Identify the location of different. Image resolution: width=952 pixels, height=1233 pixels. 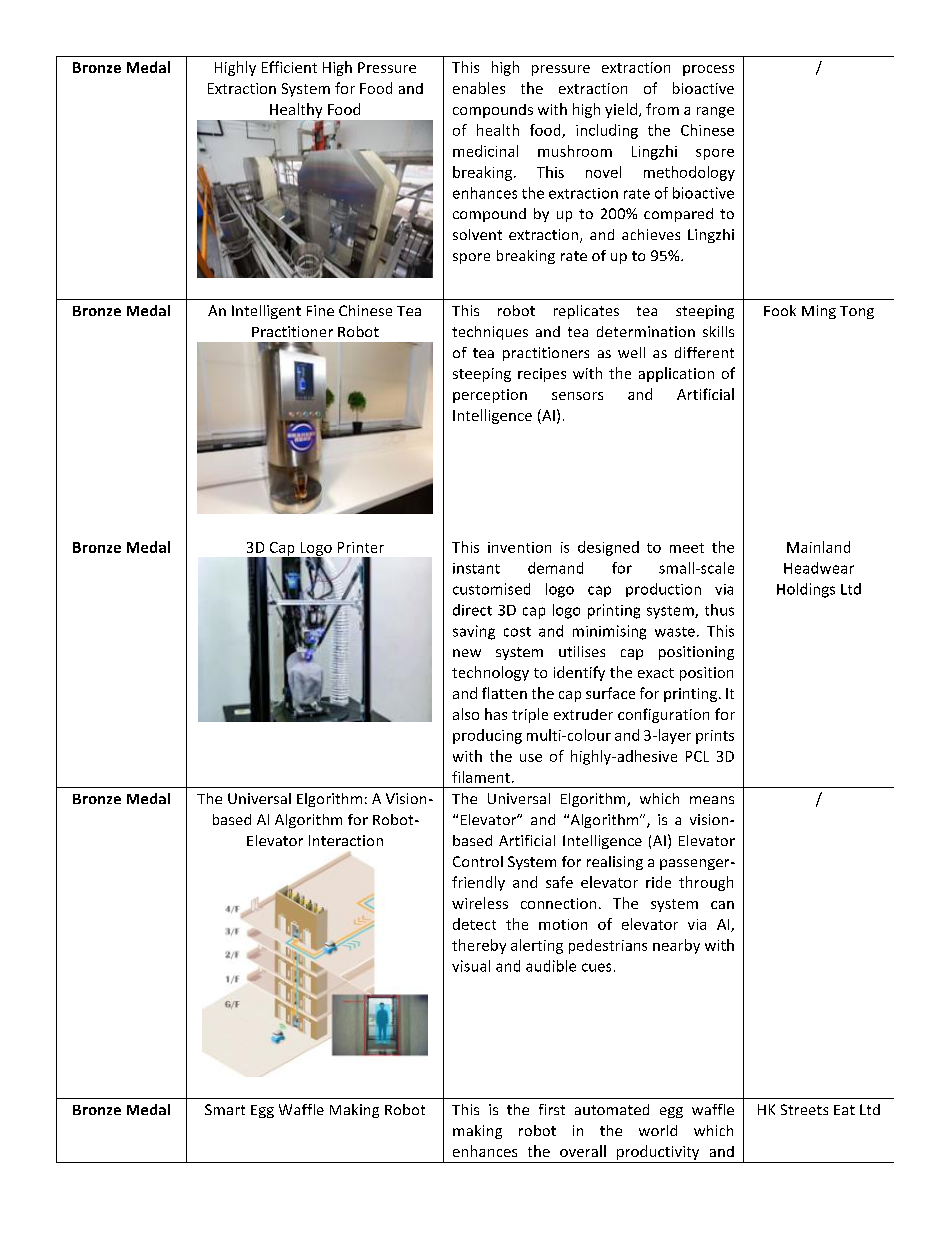
(704, 352).
